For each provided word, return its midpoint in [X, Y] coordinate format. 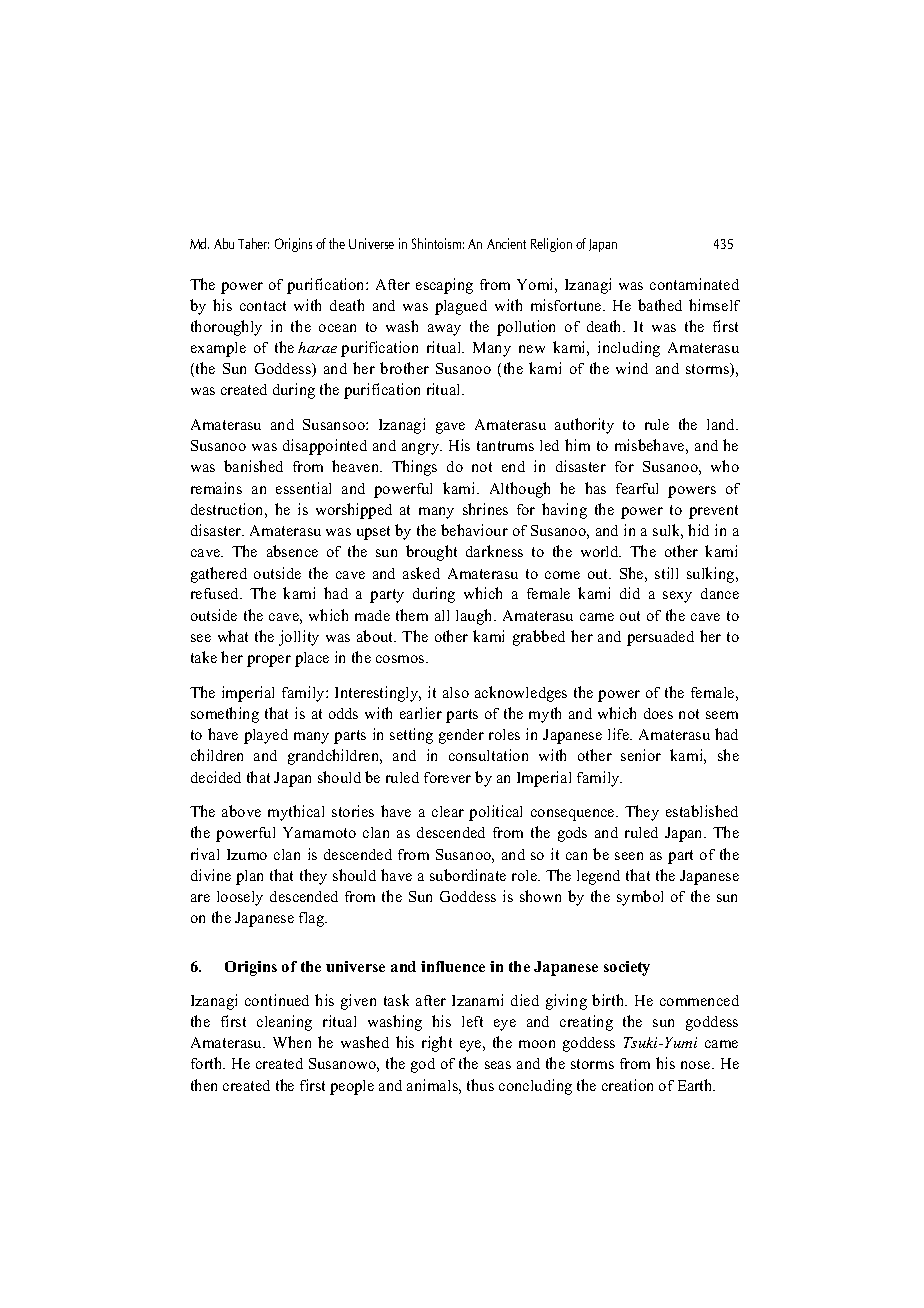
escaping [444, 286]
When [292, 1042]
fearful [637, 488]
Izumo [247, 854]
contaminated [694, 284]
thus [480, 1085]
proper [269, 661]
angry [422, 449]
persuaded [660, 638]
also [456, 692]
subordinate [468, 875]
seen [629, 856]
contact [263, 306]
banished [253, 466]
